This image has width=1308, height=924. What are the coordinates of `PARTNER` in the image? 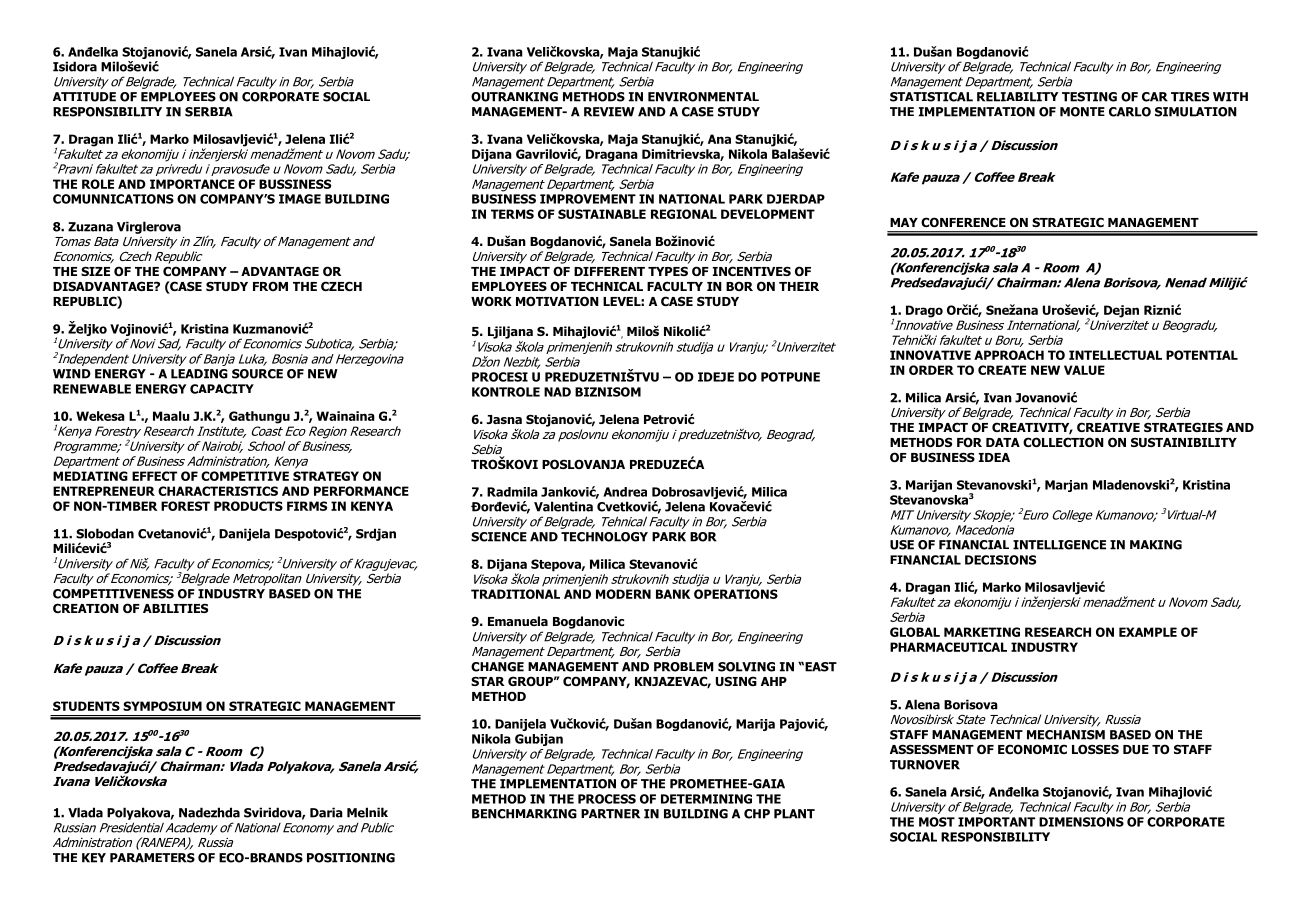 It's located at (610, 814).
